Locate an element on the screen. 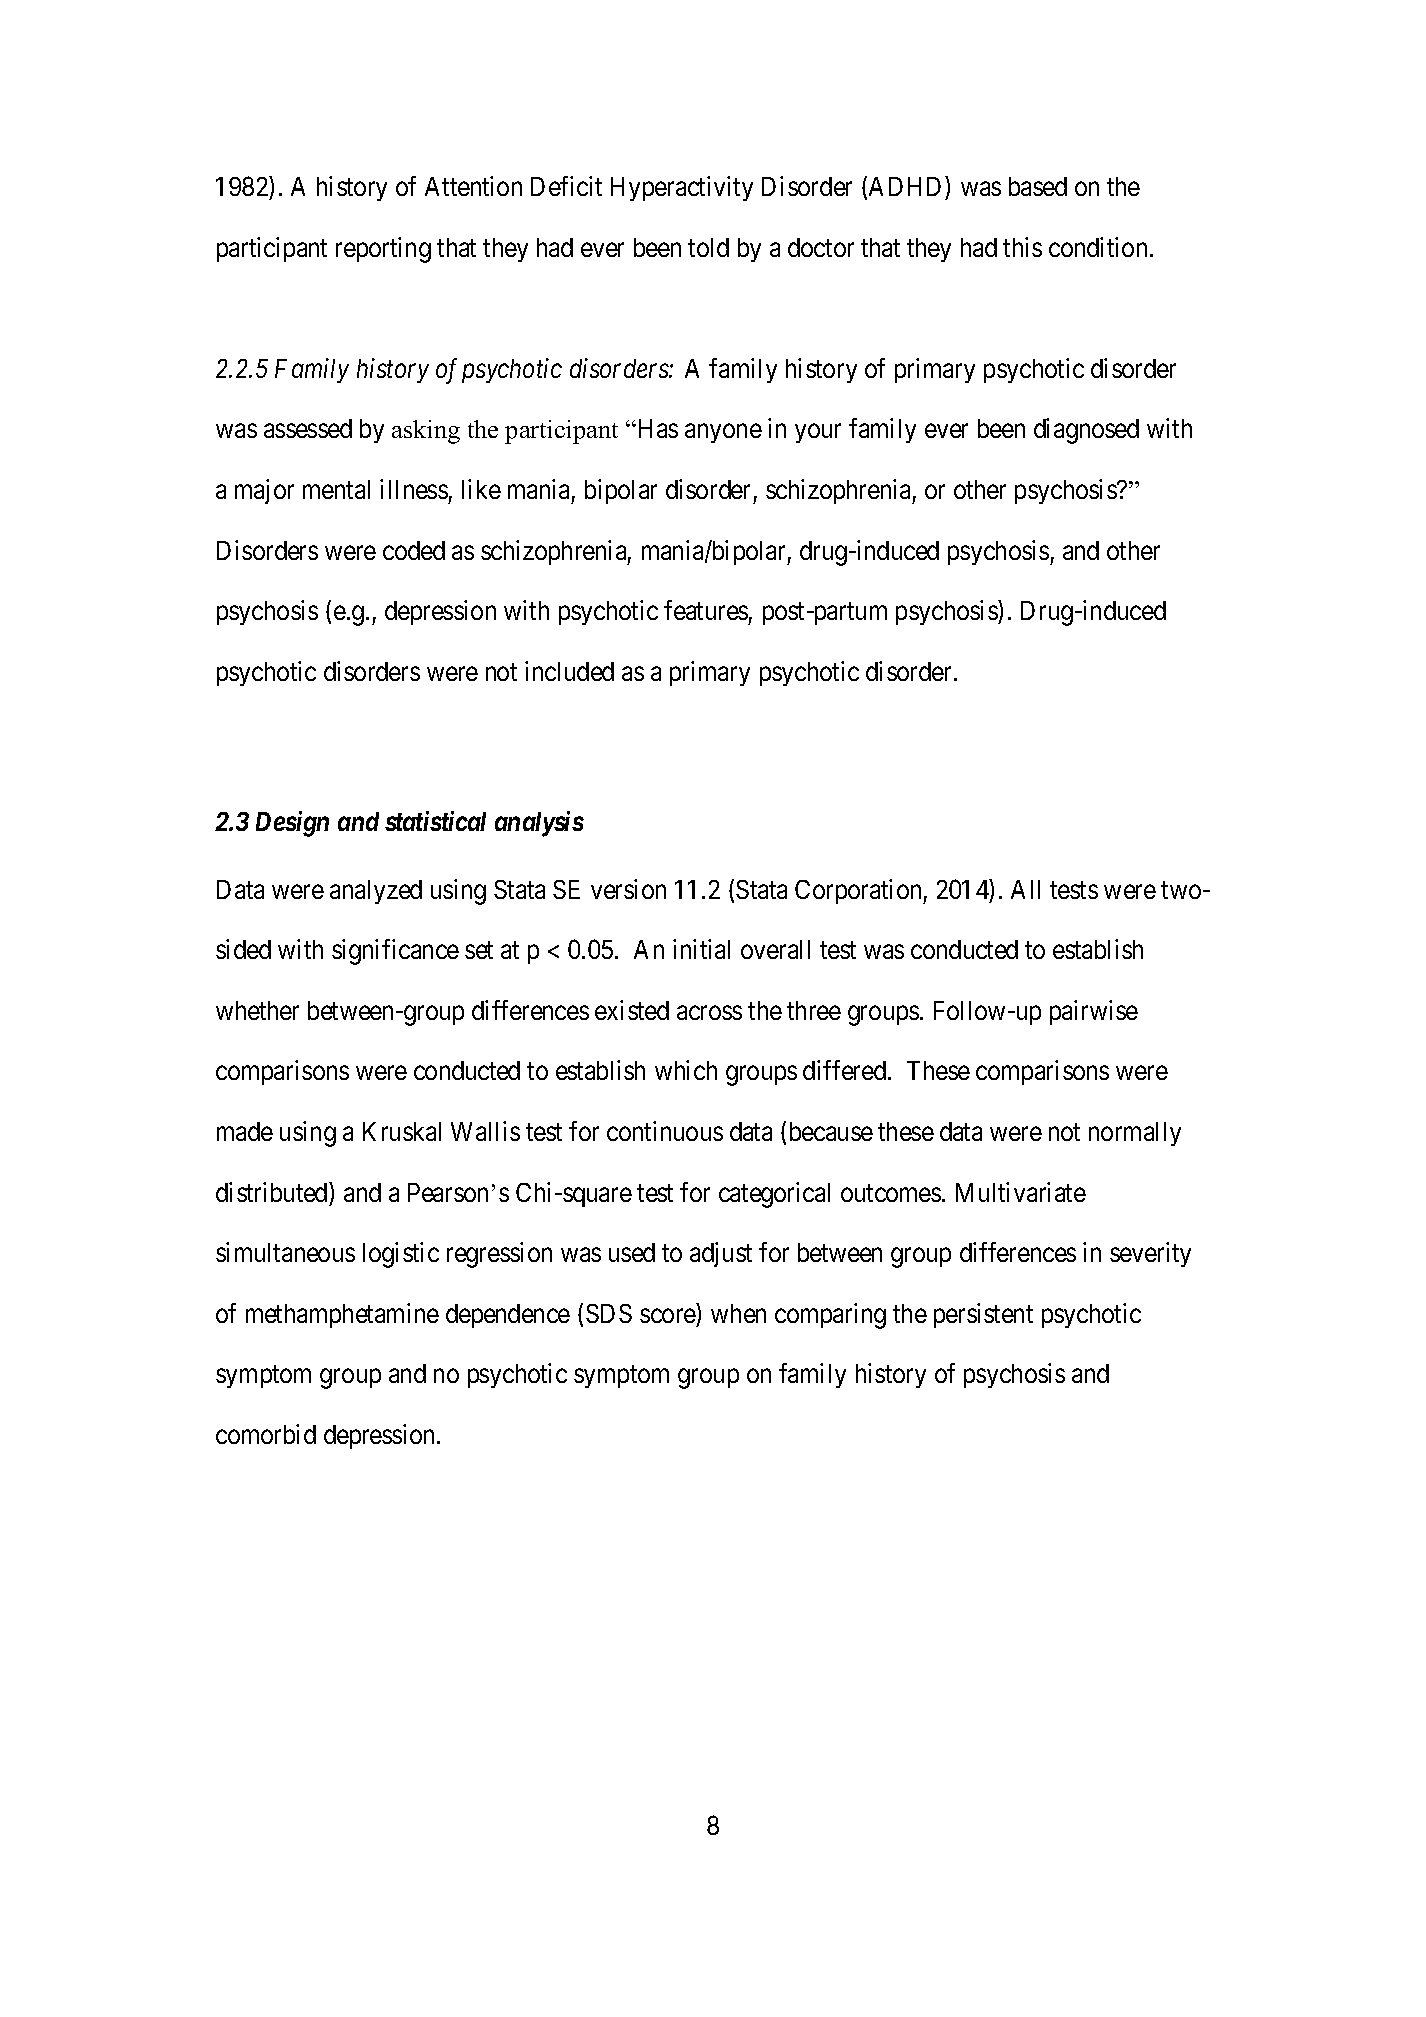 The image size is (1426, 2017). this is located at coordinates (1022, 247).
